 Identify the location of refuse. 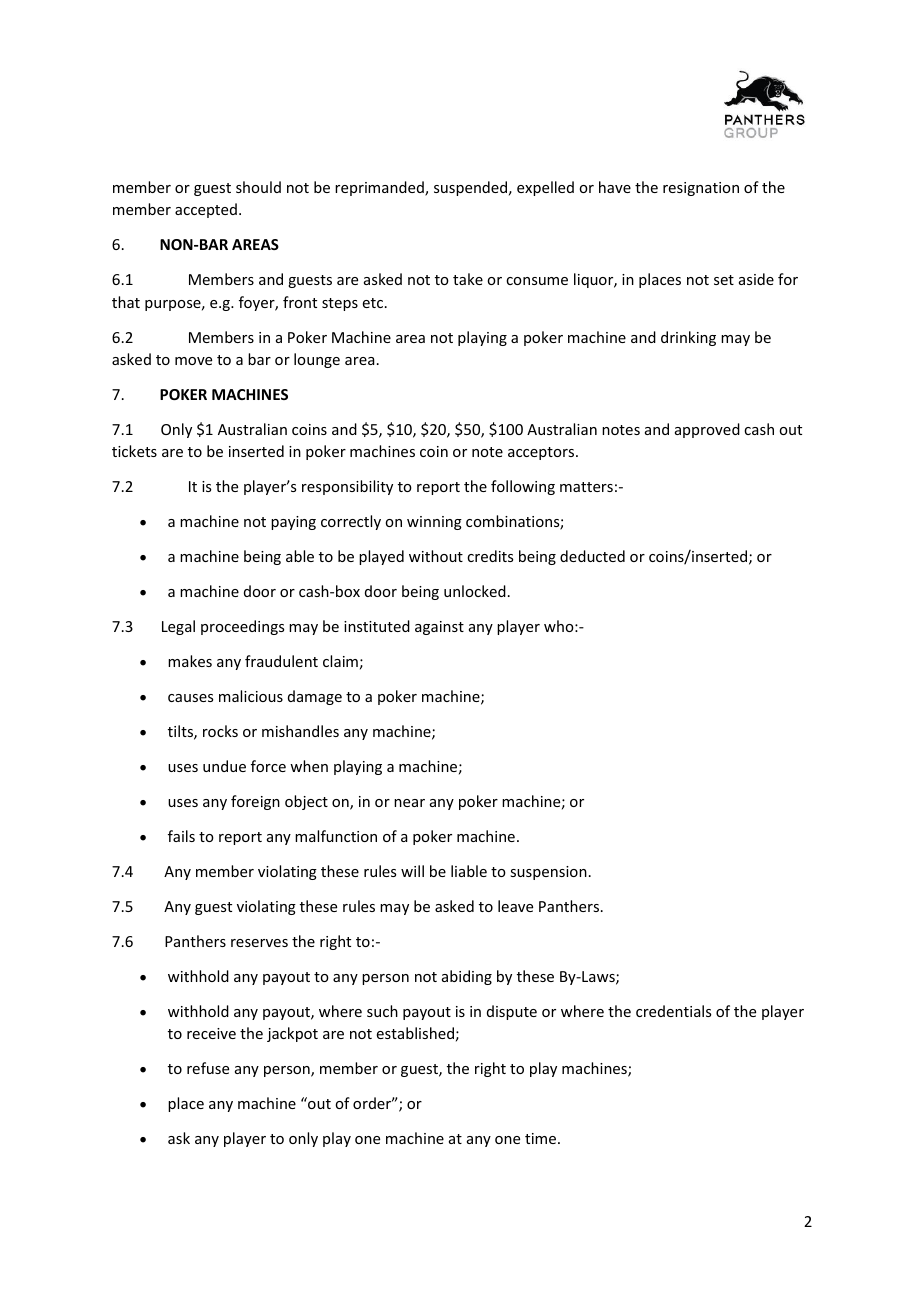
(208, 1068).
